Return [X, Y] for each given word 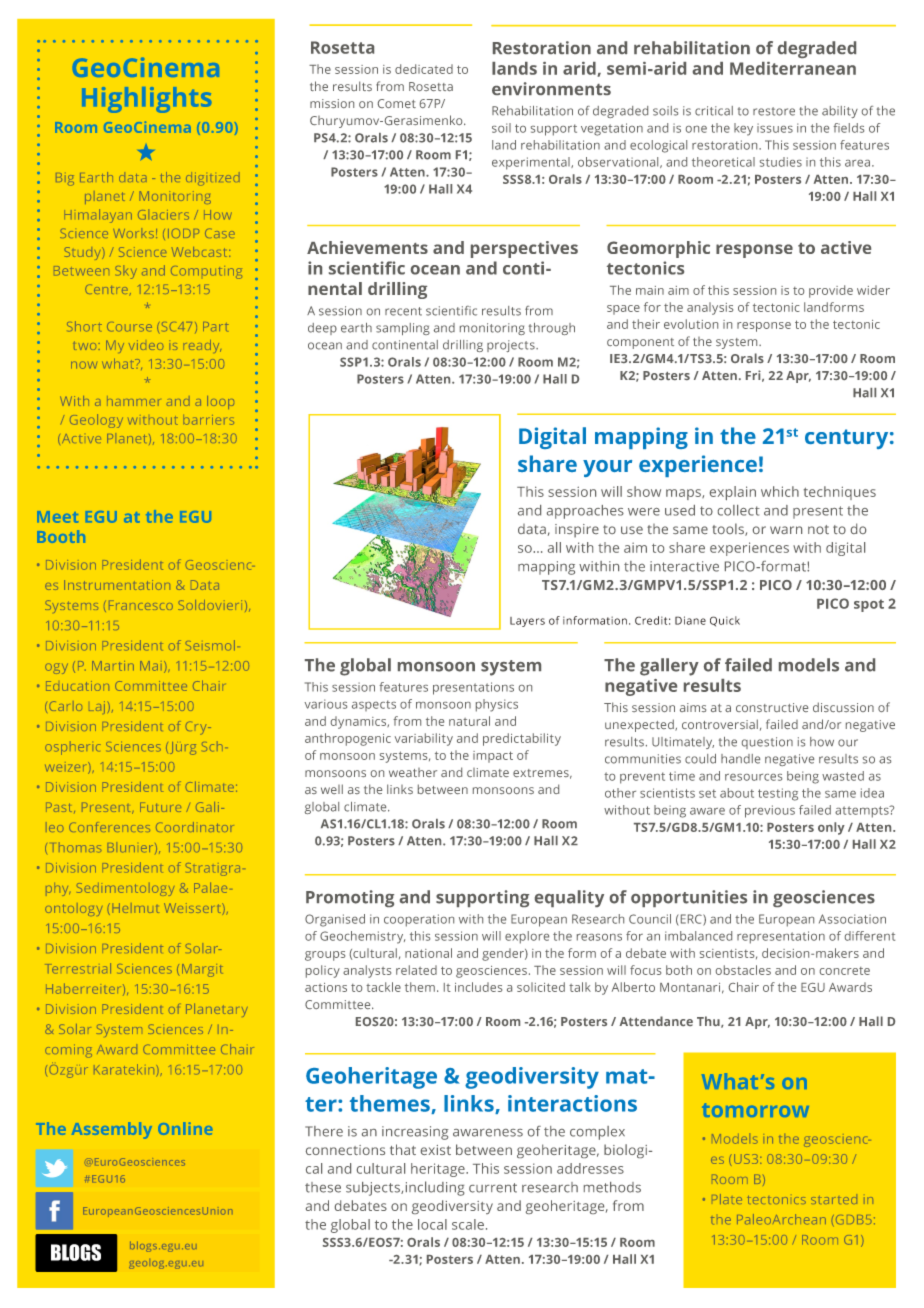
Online [185, 1128]
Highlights [146, 100]
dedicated [424, 69]
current [493, 1188]
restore [774, 111]
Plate [727, 1199]
